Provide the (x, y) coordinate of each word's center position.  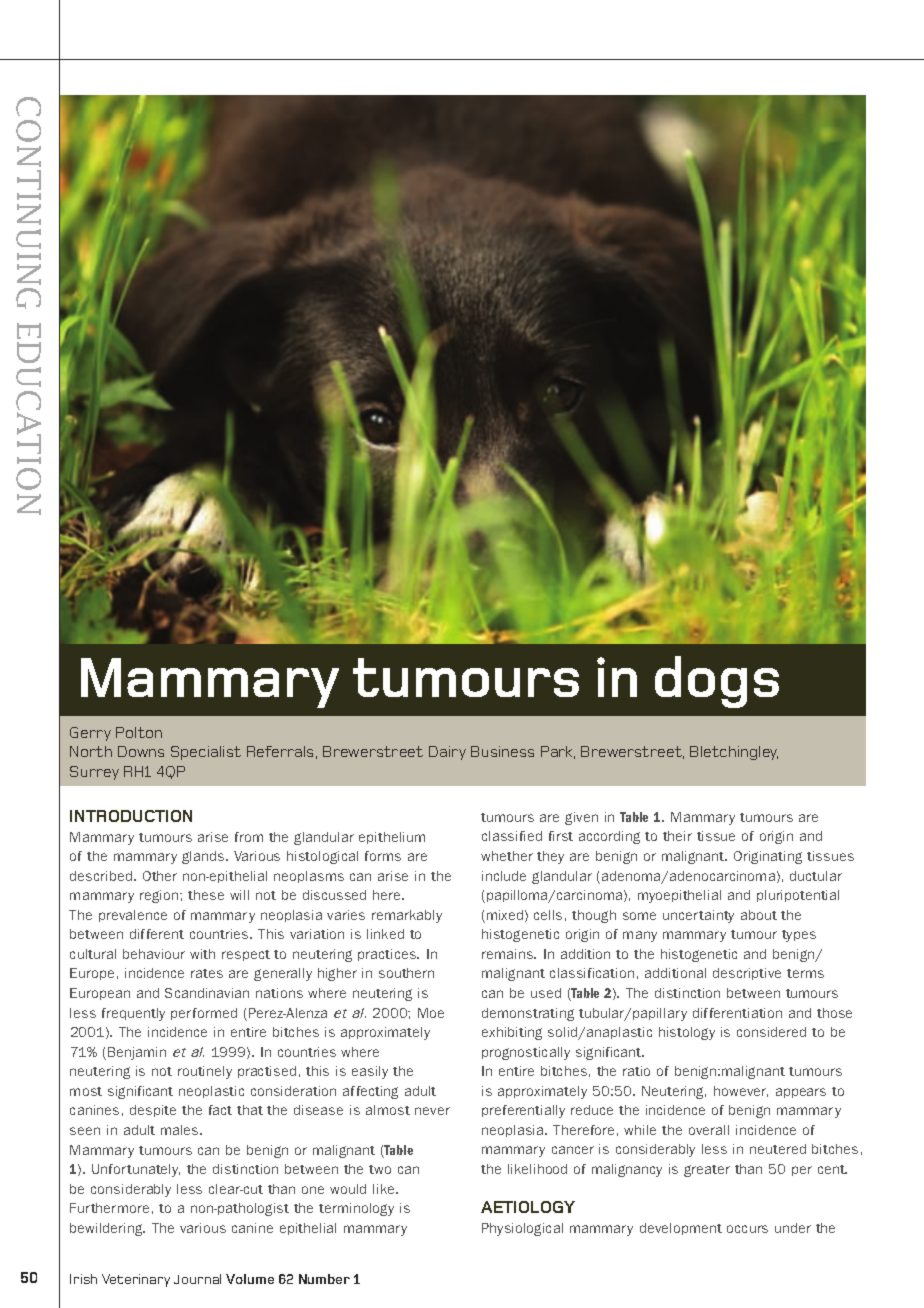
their (677, 836)
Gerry (90, 734)
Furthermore (109, 1208)
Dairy (447, 753)
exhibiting (512, 1033)
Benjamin (137, 1053)
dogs (717, 682)
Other (160, 876)
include (504, 876)
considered (771, 1032)
